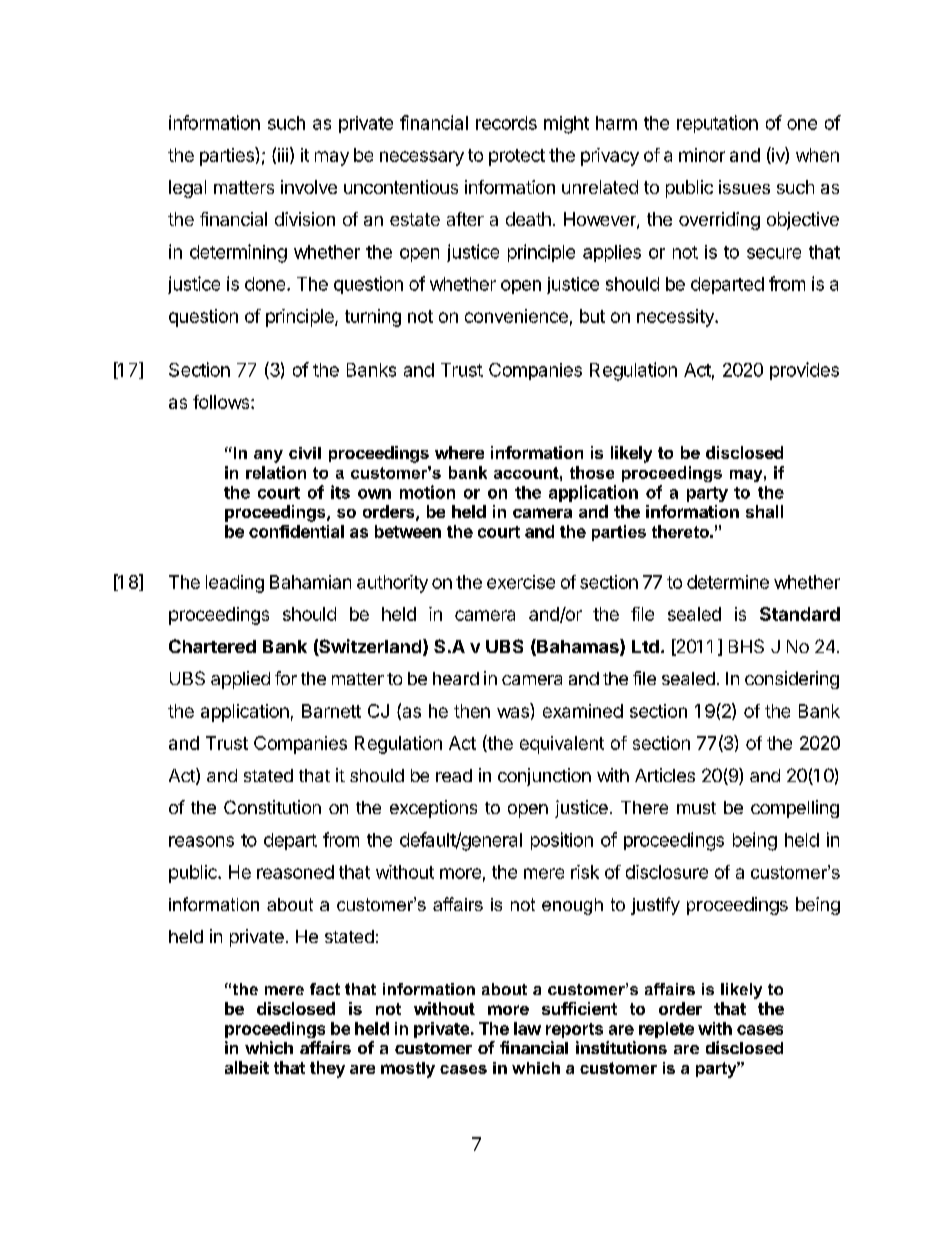 This screenshot has width=952, height=1233. Describe the element at coordinates (666, 1030) in the screenshot. I see `replete` at that location.
